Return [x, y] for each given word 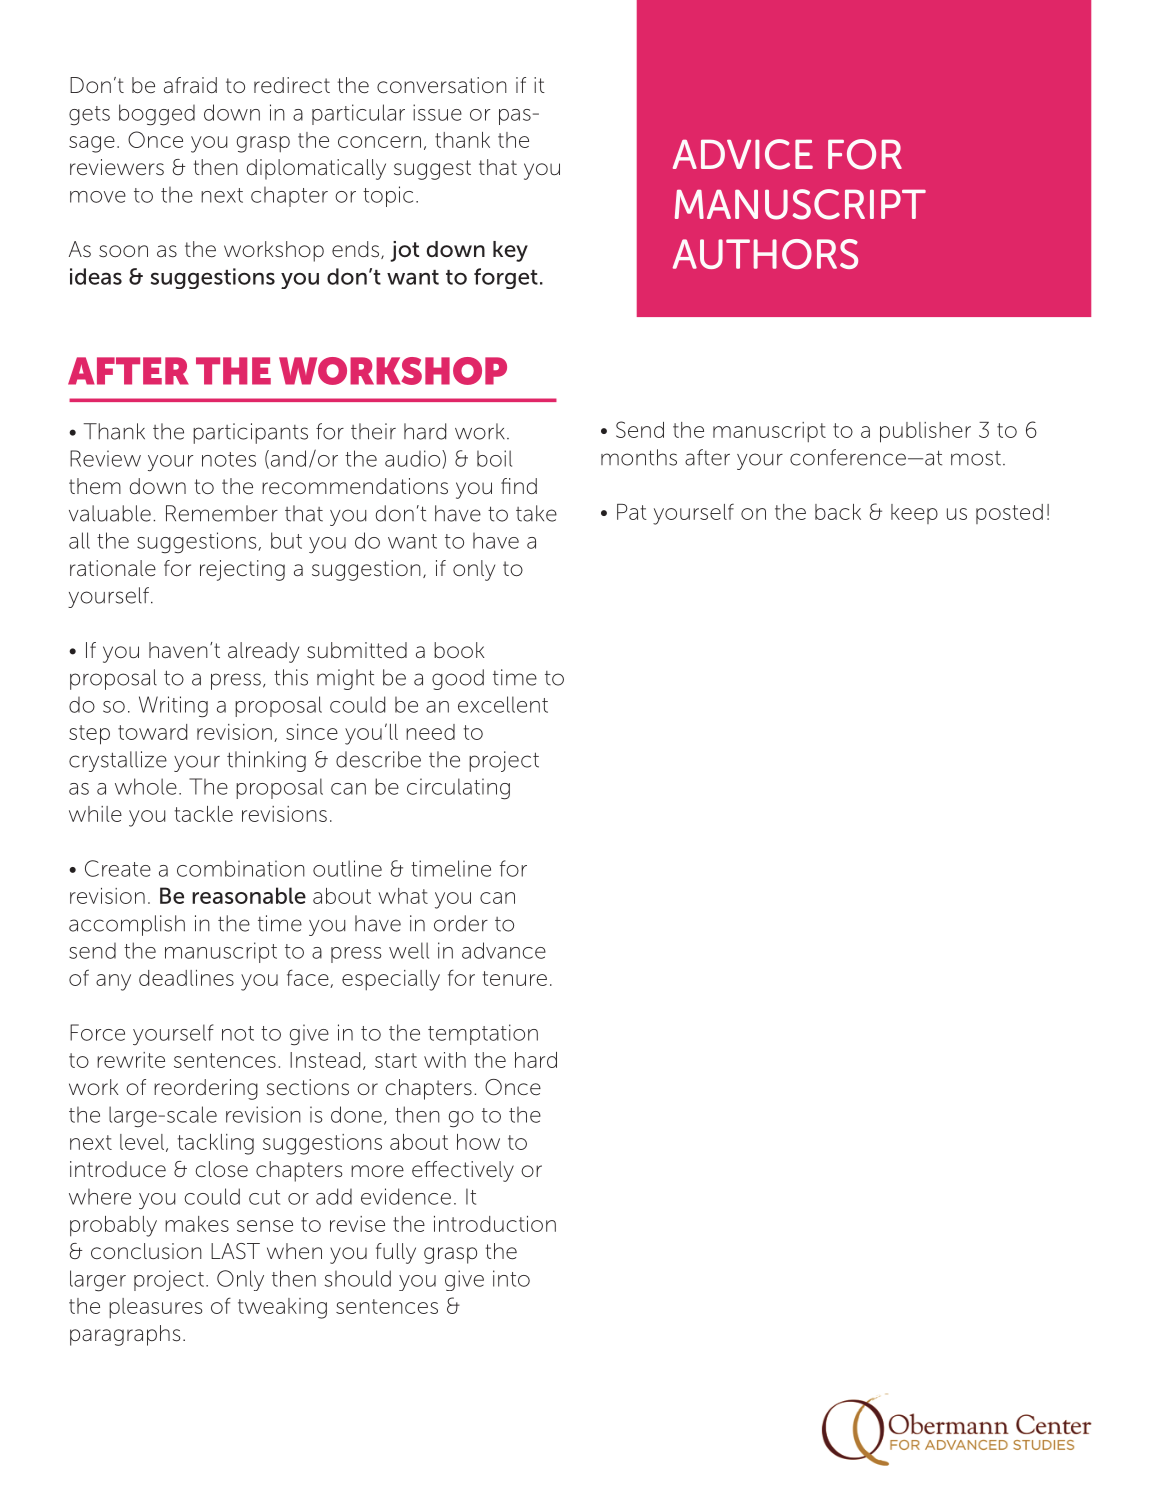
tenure [514, 978]
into [511, 1278]
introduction [495, 1224]
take [536, 513]
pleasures [155, 1308]
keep [914, 514]
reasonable [249, 895]
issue [437, 112]
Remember [222, 513]
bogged [157, 115]
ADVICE [743, 154]
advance [504, 950]
